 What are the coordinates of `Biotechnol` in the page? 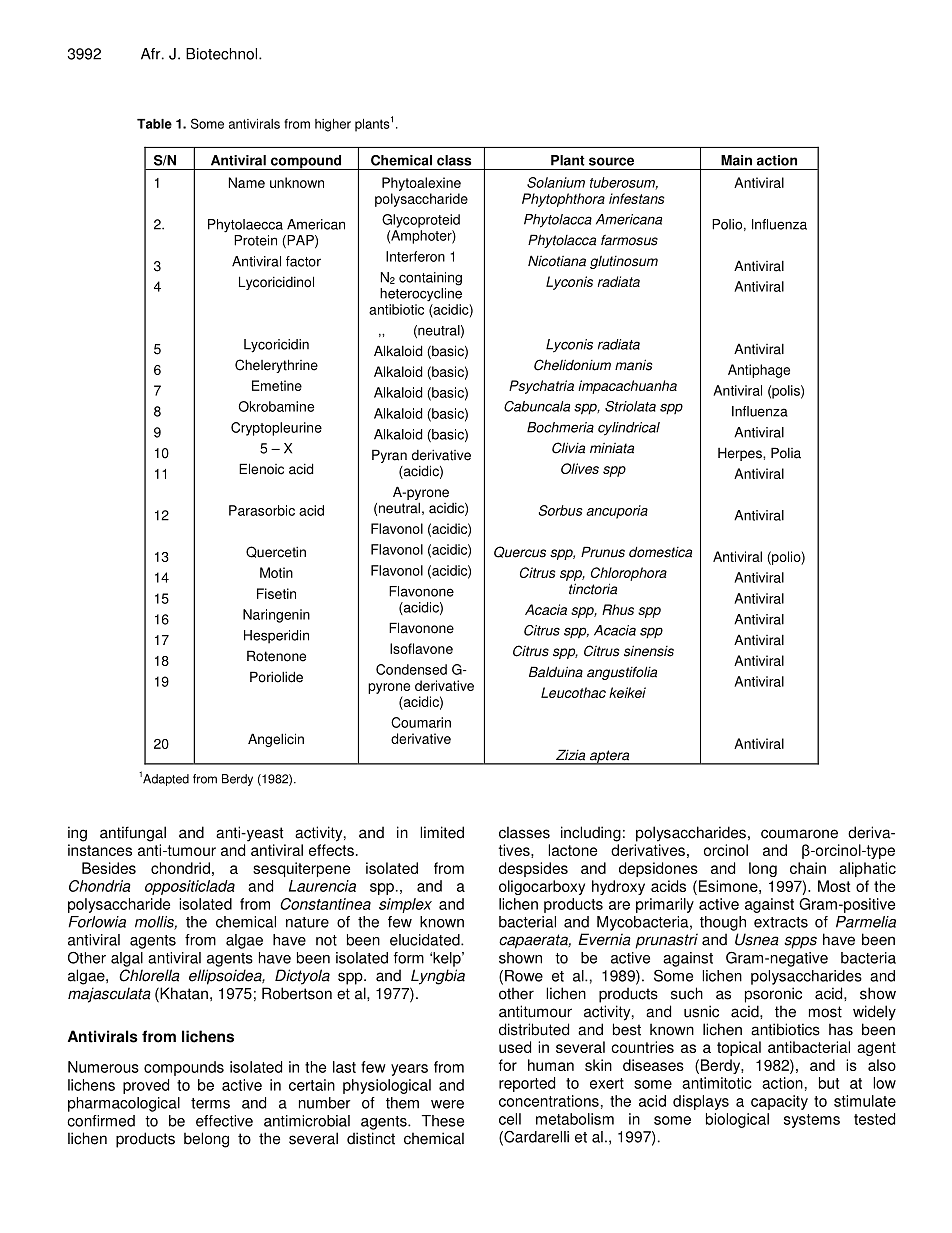 It's located at (223, 54).
